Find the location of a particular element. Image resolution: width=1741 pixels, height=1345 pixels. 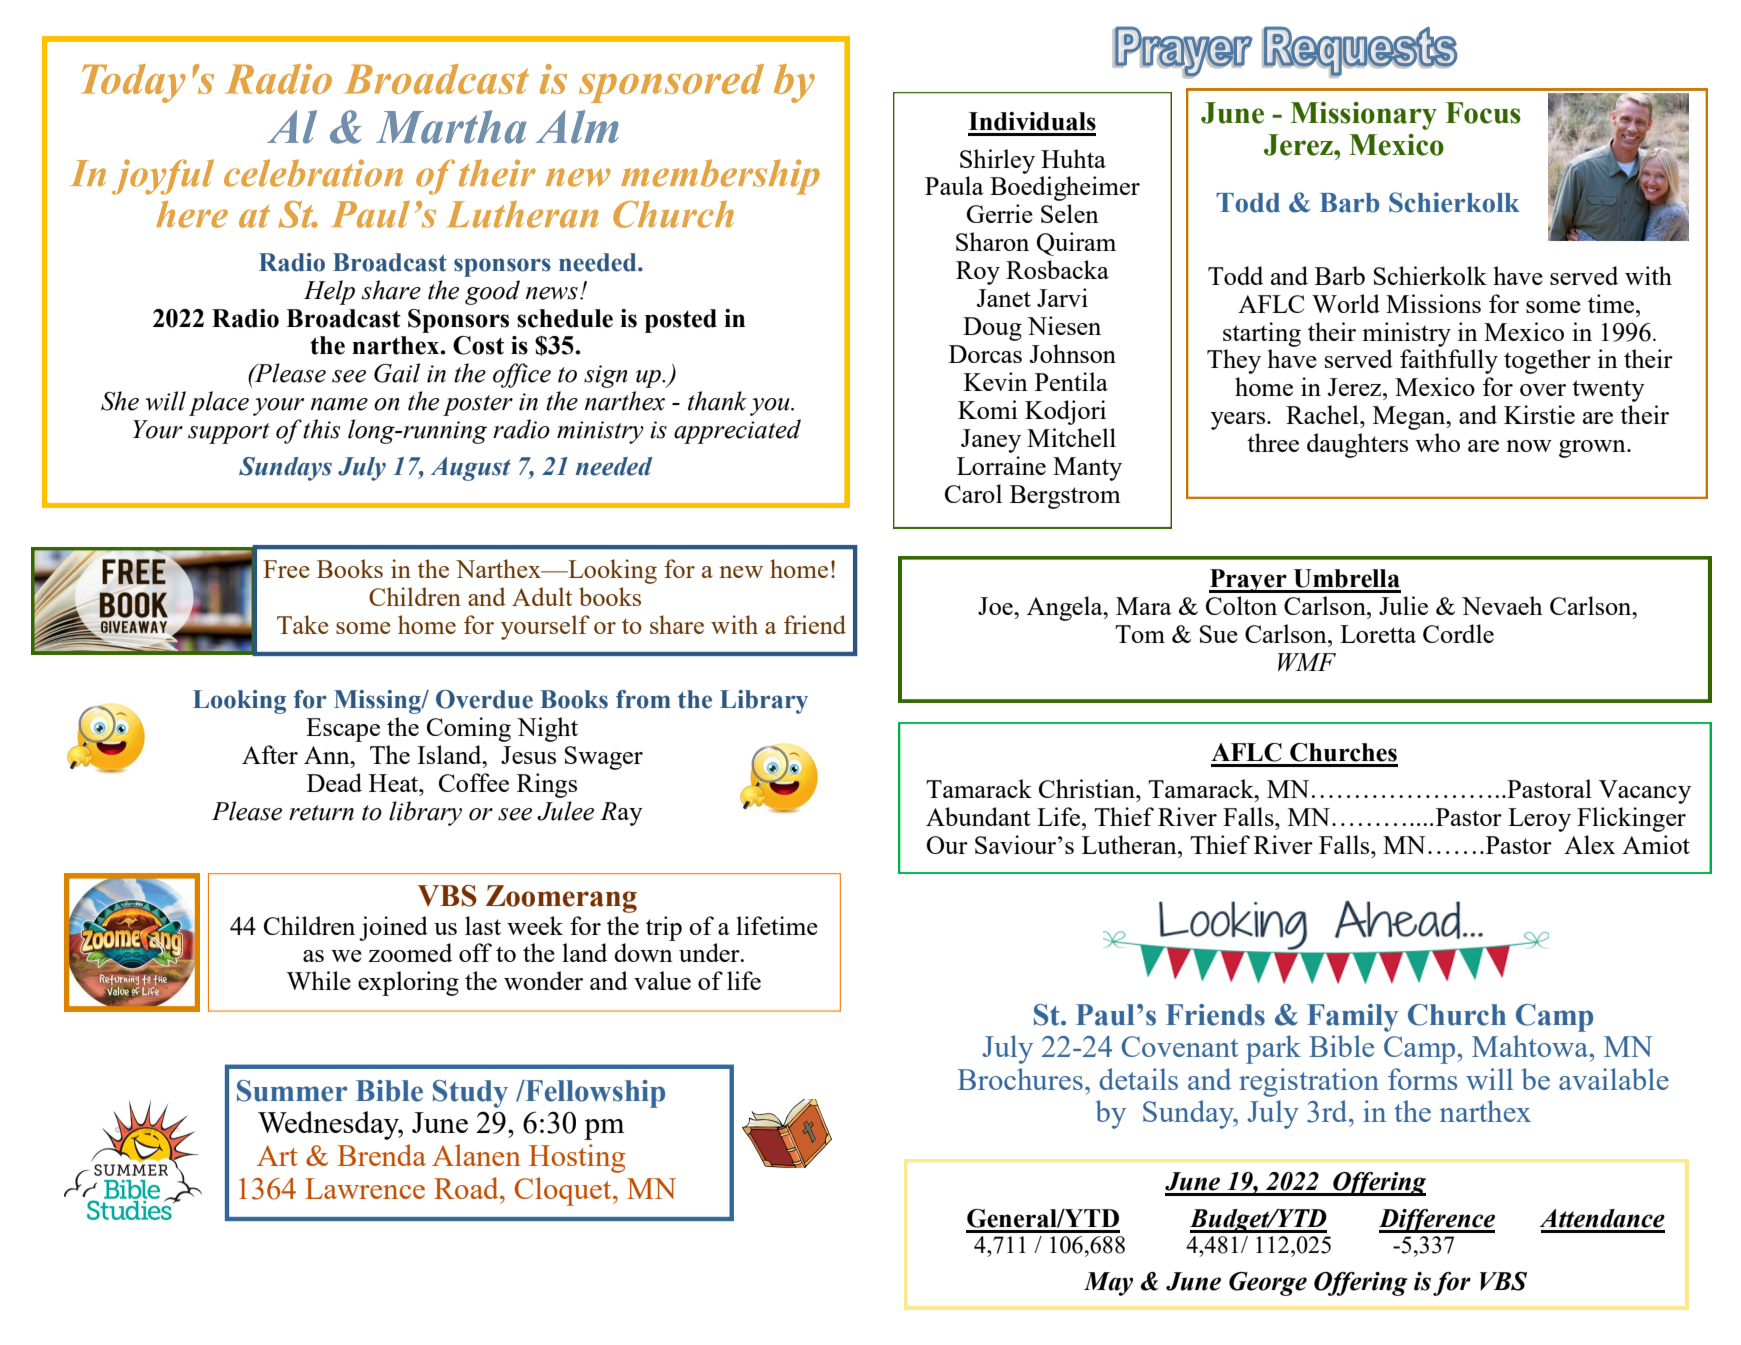

Help is located at coordinates (329, 292).
